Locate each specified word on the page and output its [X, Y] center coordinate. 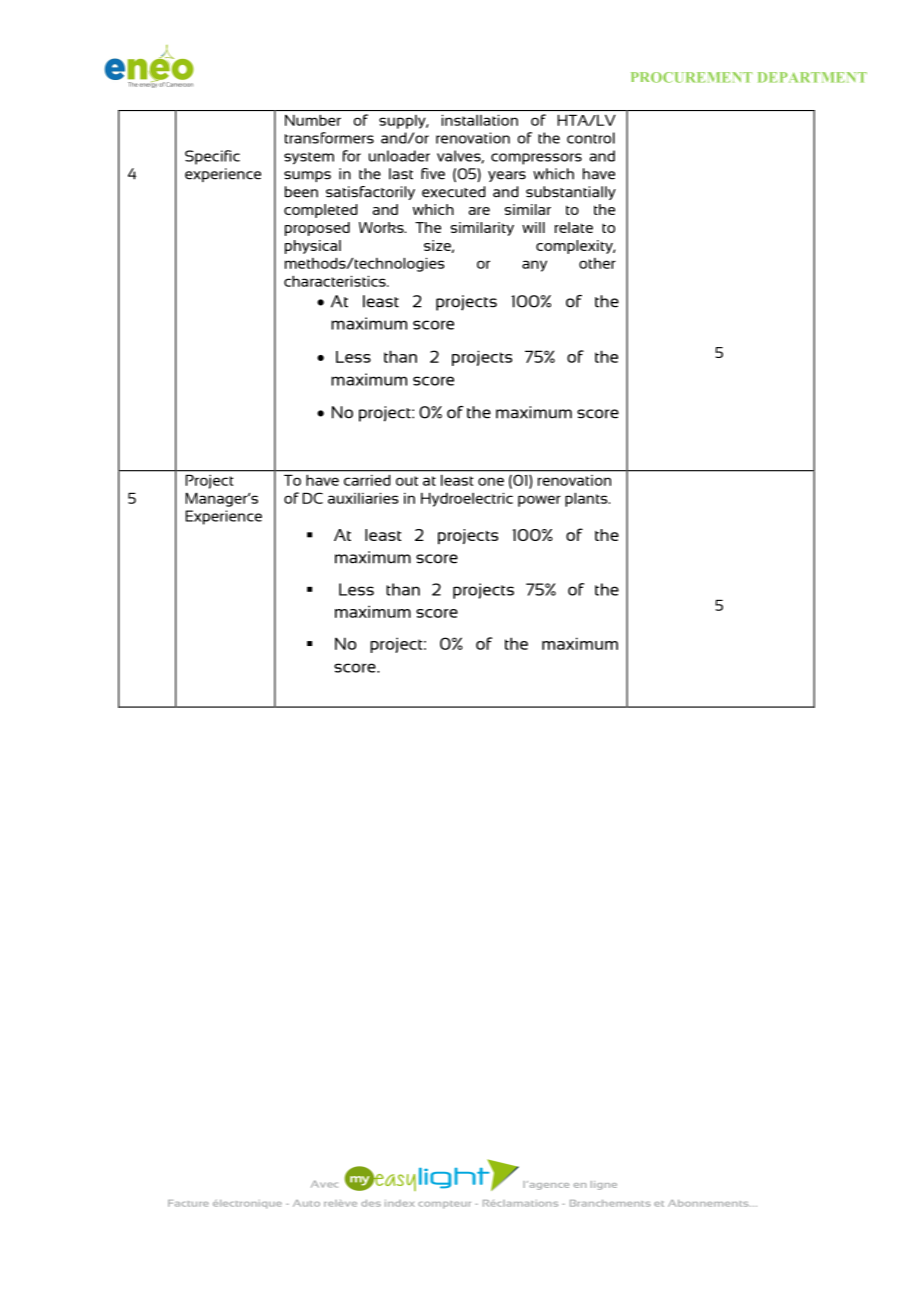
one [491, 481]
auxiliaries [363, 498]
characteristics [336, 281]
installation [480, 120]
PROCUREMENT [691, 77]
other [597, 263]
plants [587, 500]
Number [313, 120]
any [534, 266]
